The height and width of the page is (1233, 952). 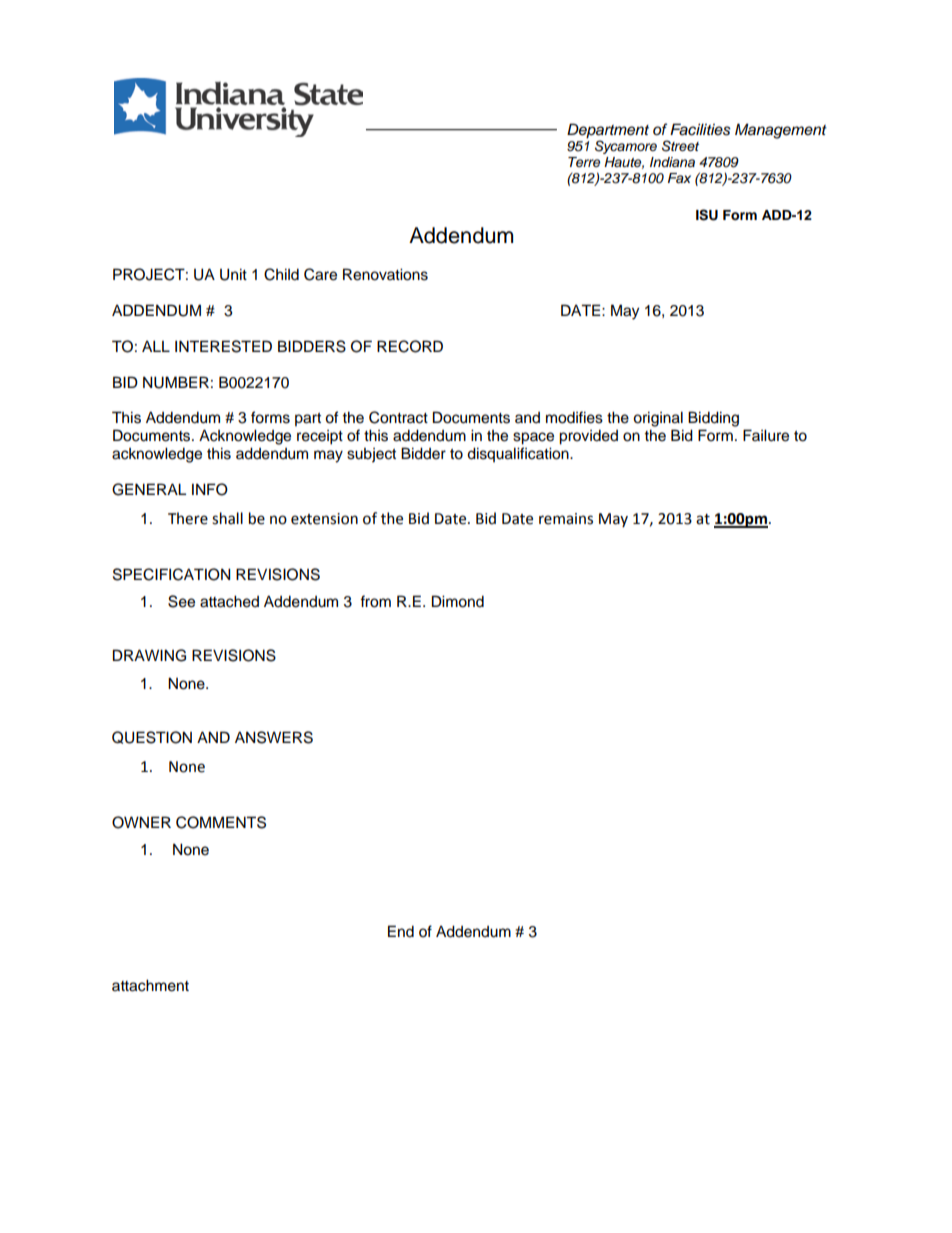 I want to click on Terre, so click(x=584, y=162).
